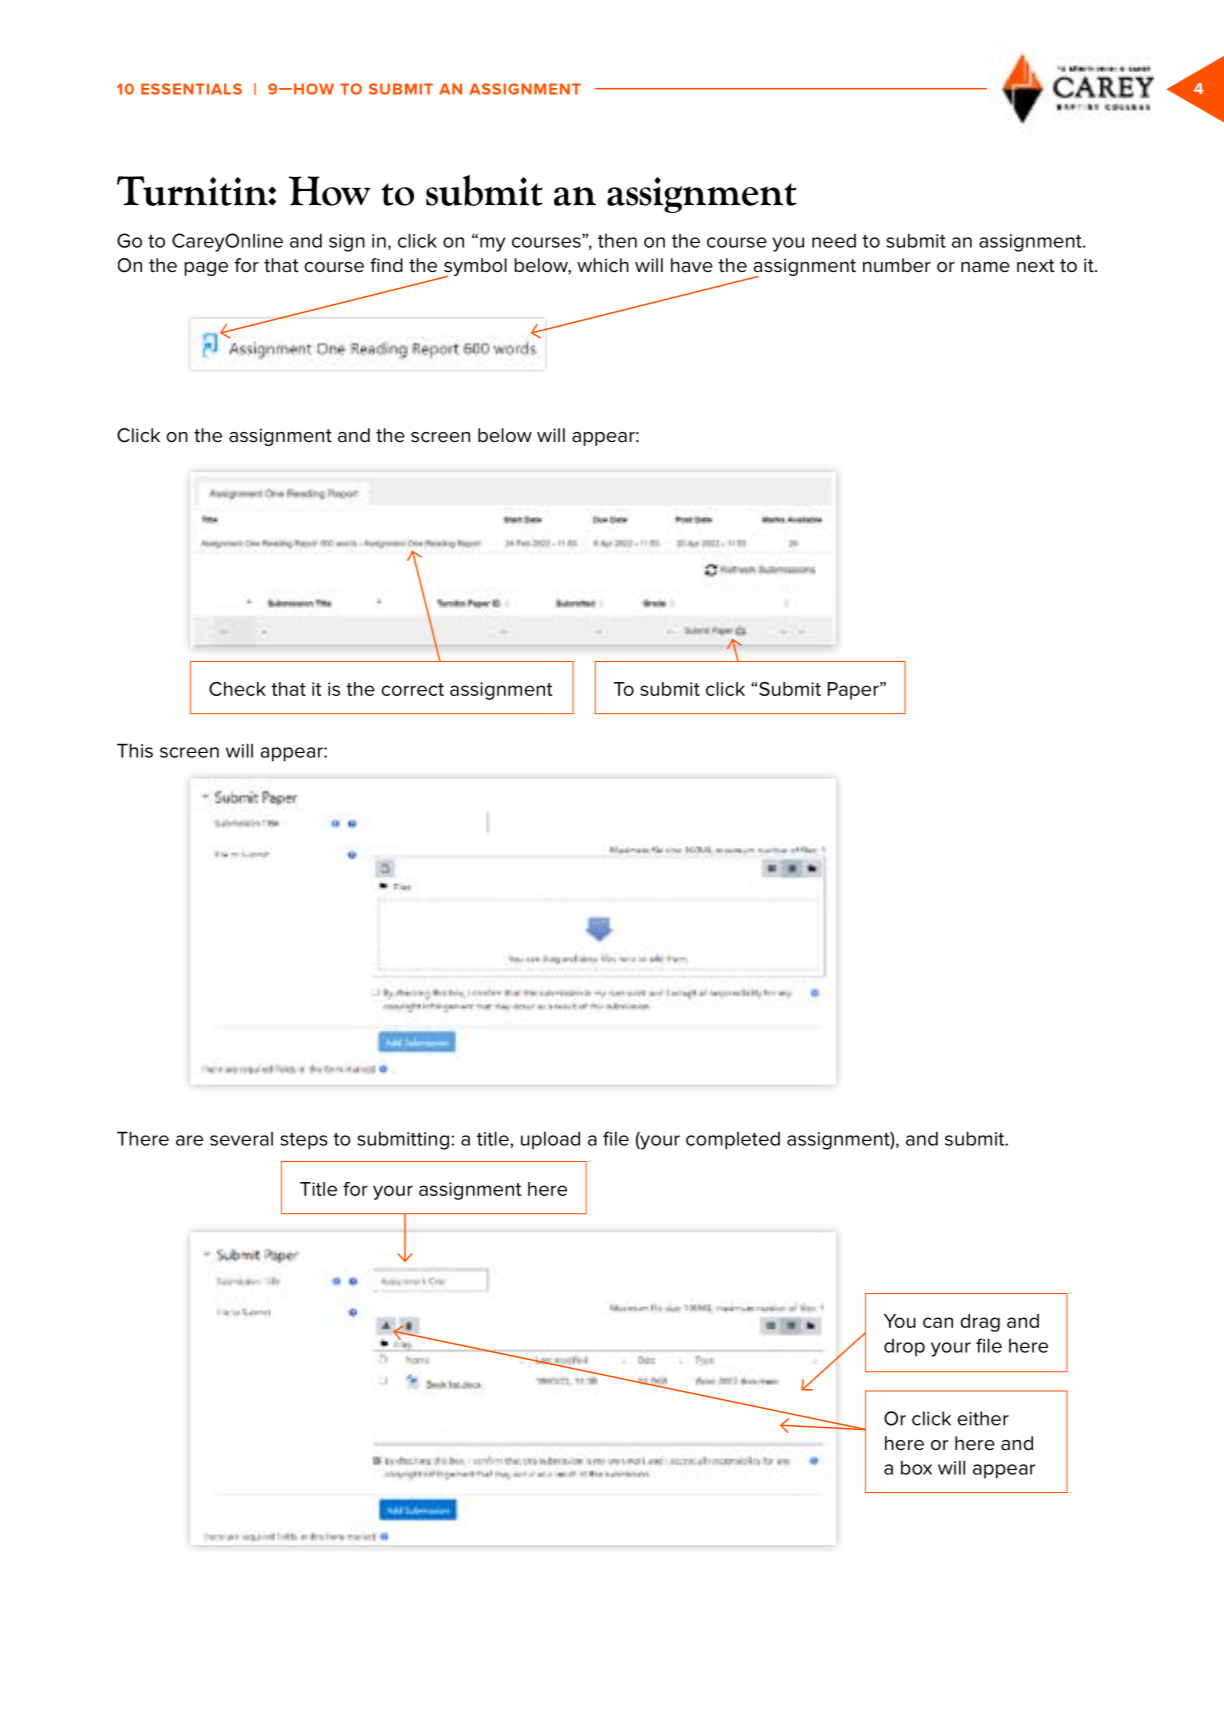 This screenshot has height=1731, width=1224. Describe the element at coordinates (191, 89) in the screenshot. I see `ESSENTIALS` at that location.
